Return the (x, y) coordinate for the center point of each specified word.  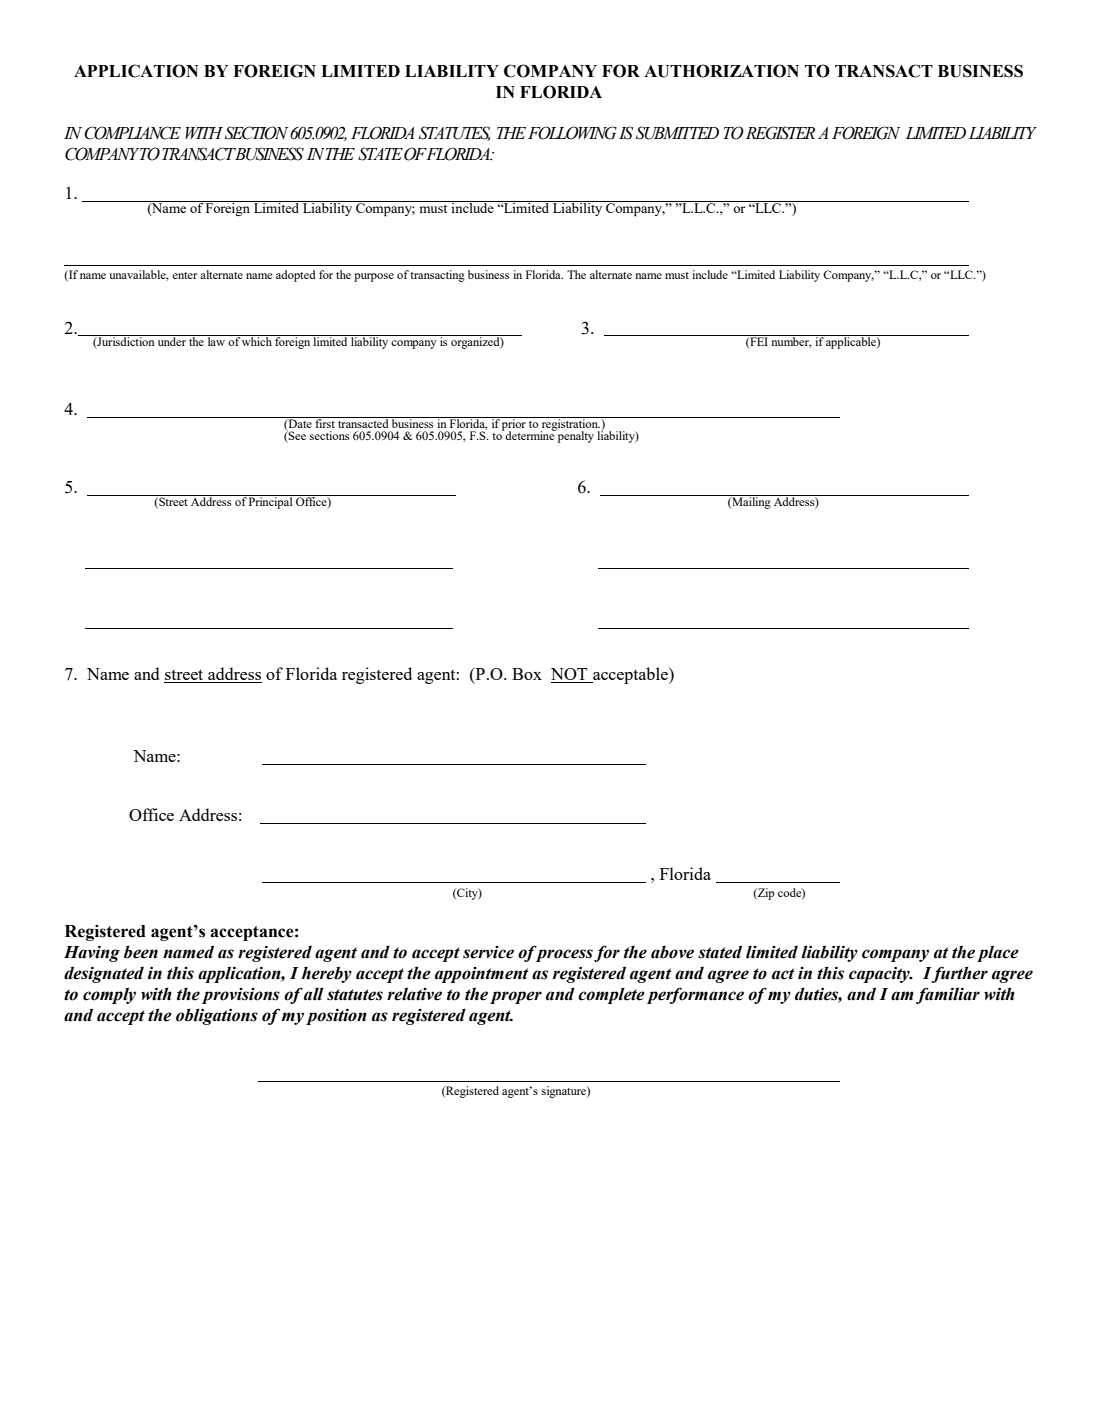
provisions (241, 996)
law (216, 340)
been (141, 952)
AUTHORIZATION (721, 71)
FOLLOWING (572, 133)
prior (514, 425)
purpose (374, 277)
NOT (570, 675)
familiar (948, 995)
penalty (575, 436)
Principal (271, 502)
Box (527, 674)
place (998, 953)
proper (516, 997)
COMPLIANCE (132, 133)
